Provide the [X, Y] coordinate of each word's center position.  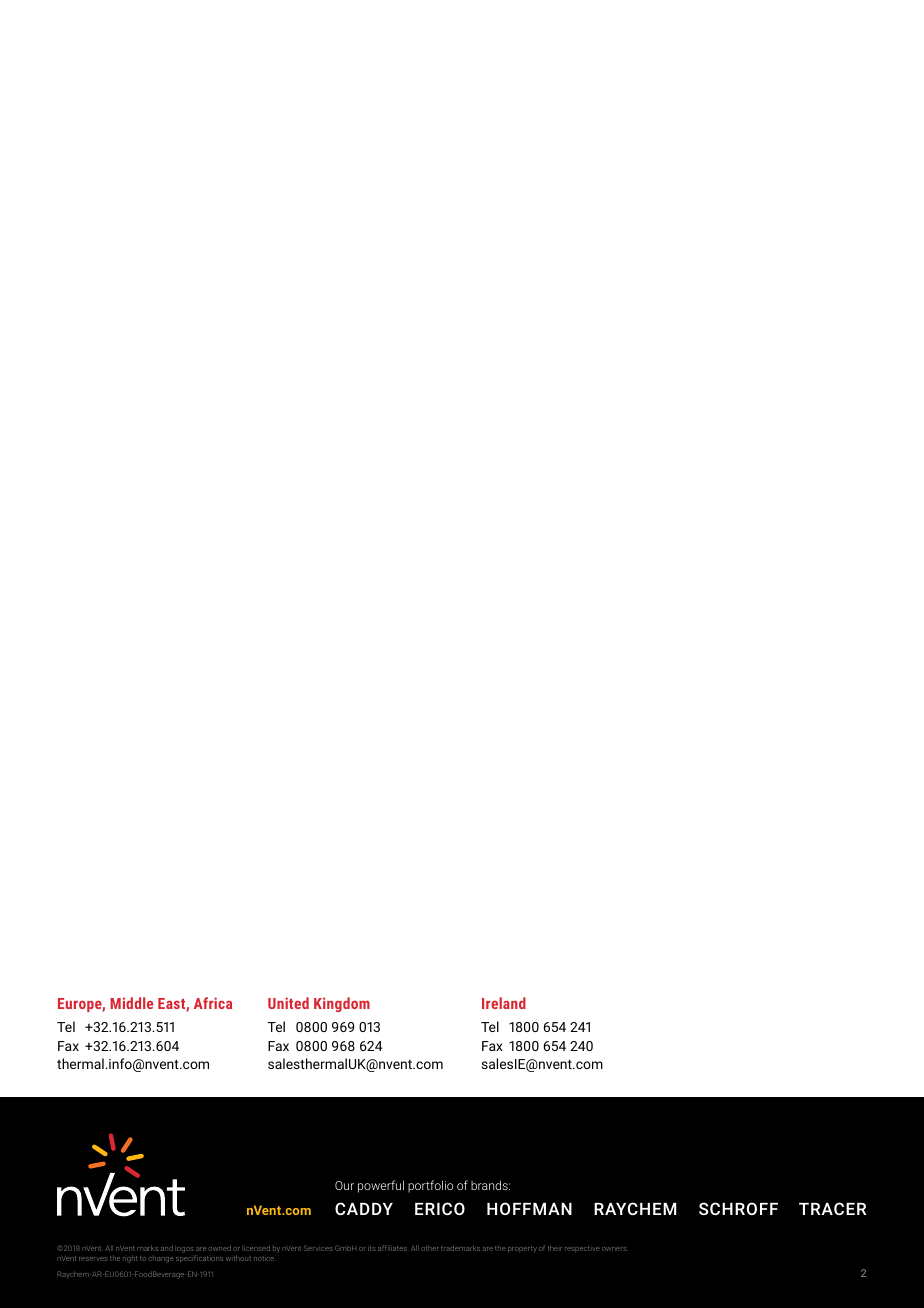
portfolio [430, 1186]
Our [344, 1185]
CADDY [364, 1208]
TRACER [832, 1208]
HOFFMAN [529, 1208]
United [288, 1003]
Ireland [504, 1003]
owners [614, 1249]
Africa [213, 1003]
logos [184, 1249]
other [430, 1248]
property [522, 1249]
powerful [381, 1186]
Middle [131, 1003]
